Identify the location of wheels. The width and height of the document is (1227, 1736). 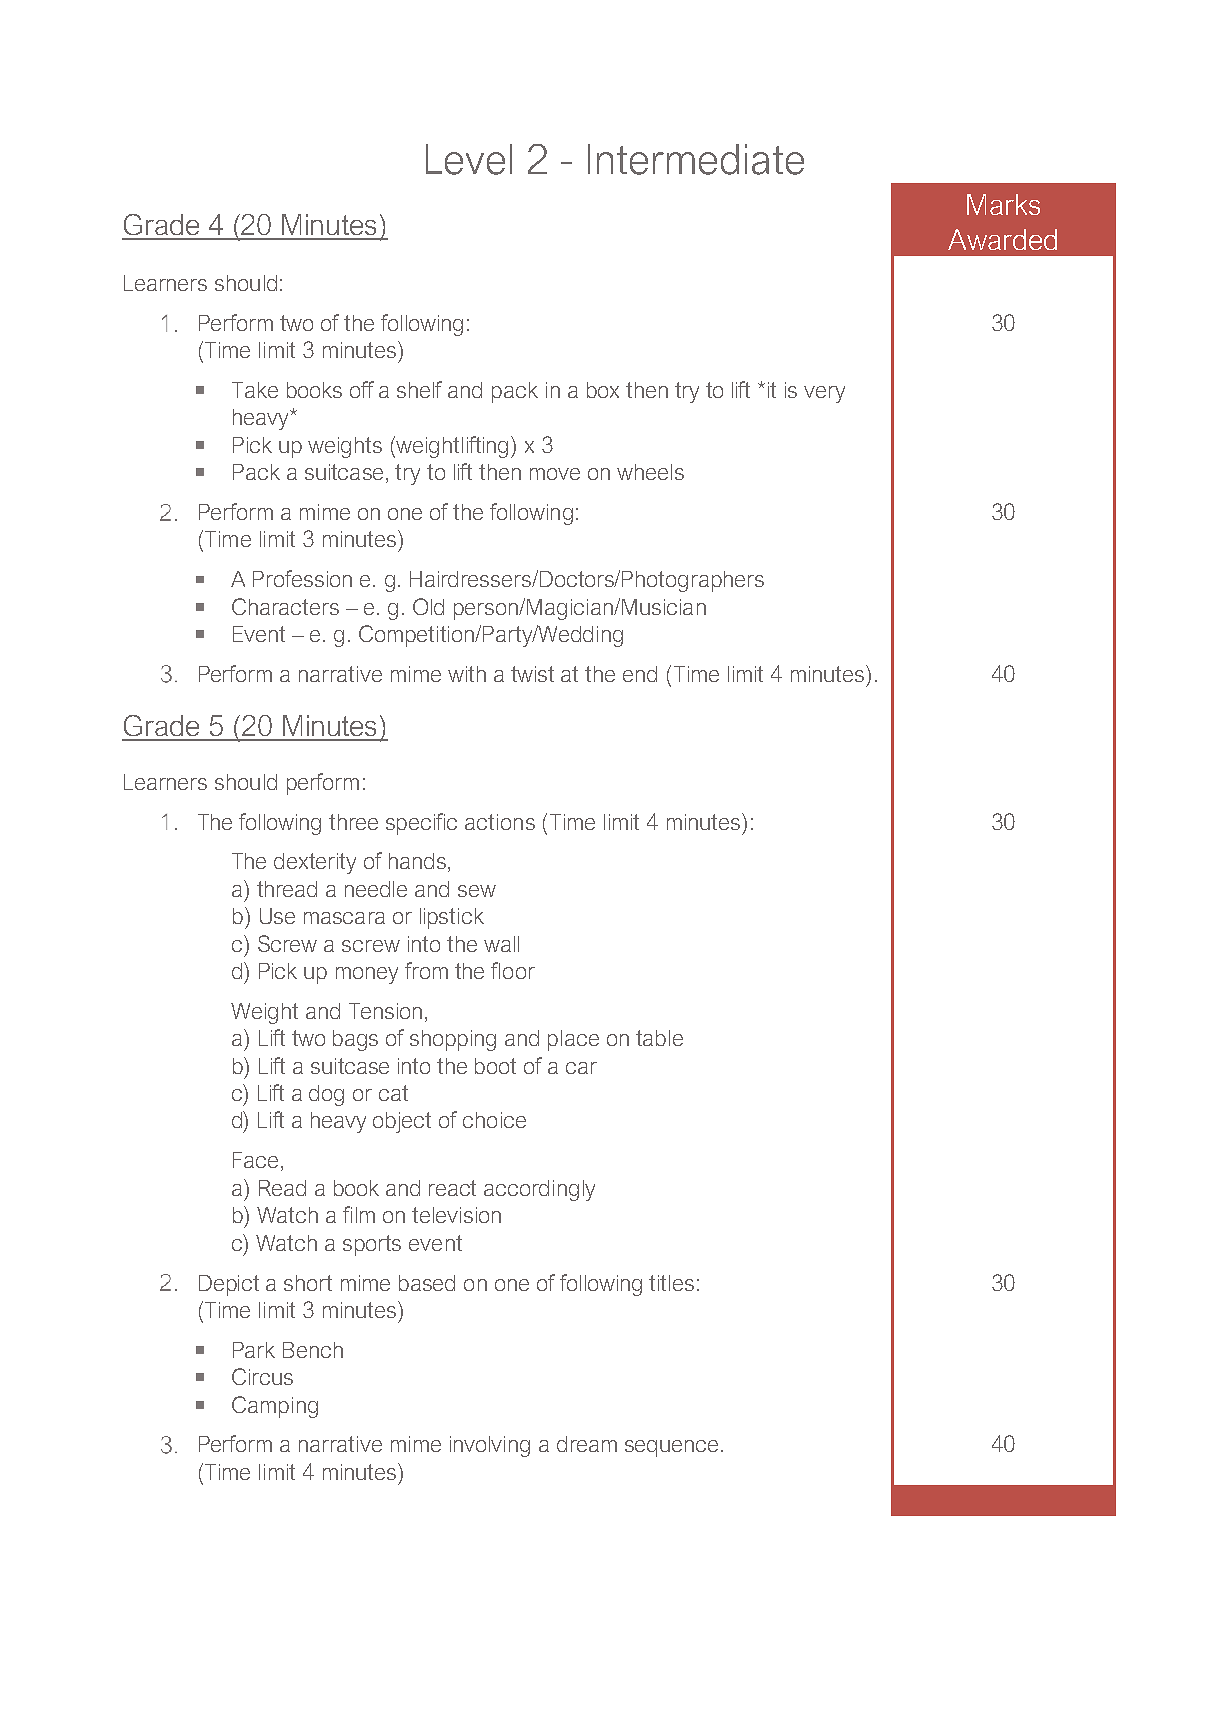
(650, 472).
